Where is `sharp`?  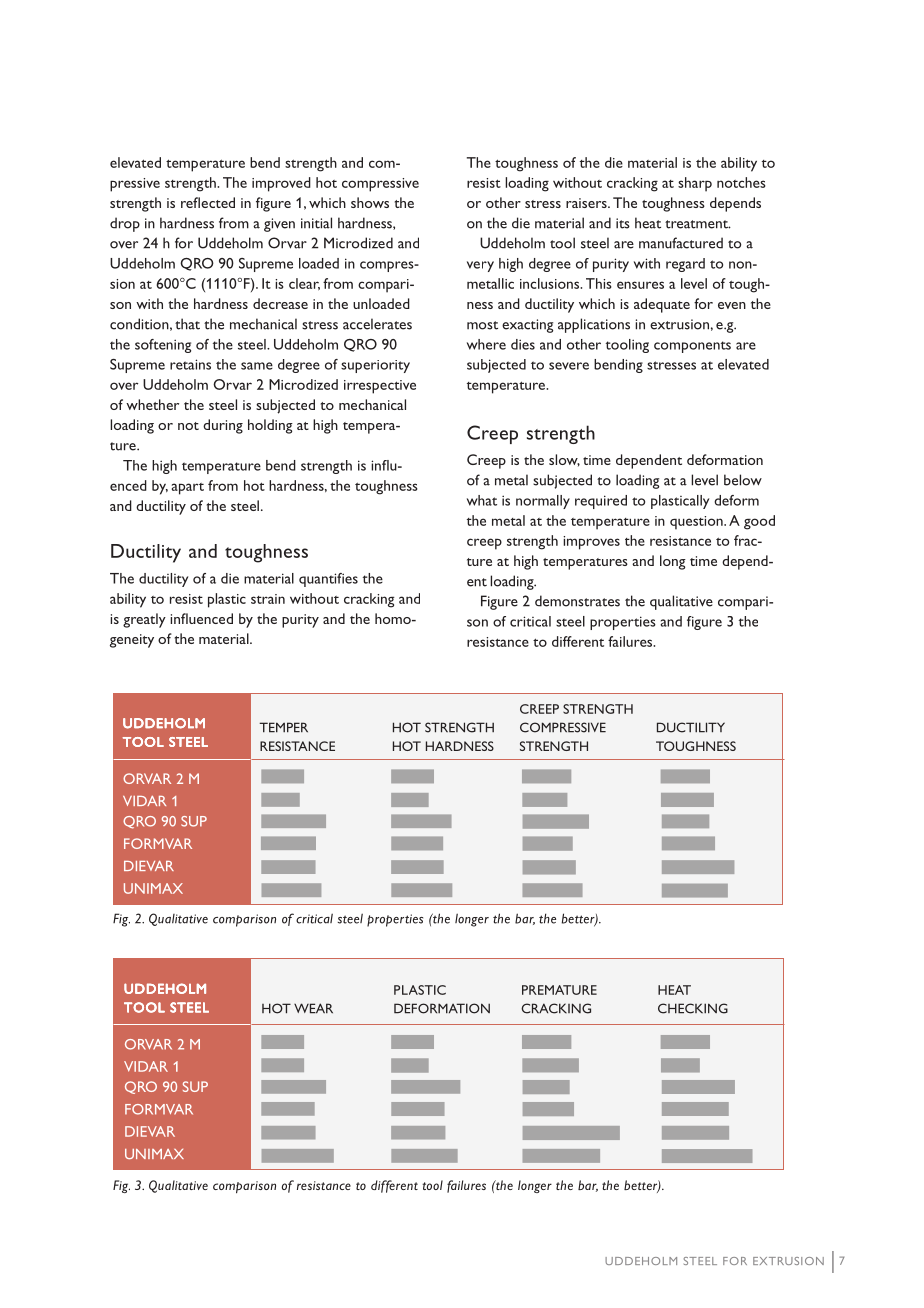
sharp is located at coordinates (695, 184).
